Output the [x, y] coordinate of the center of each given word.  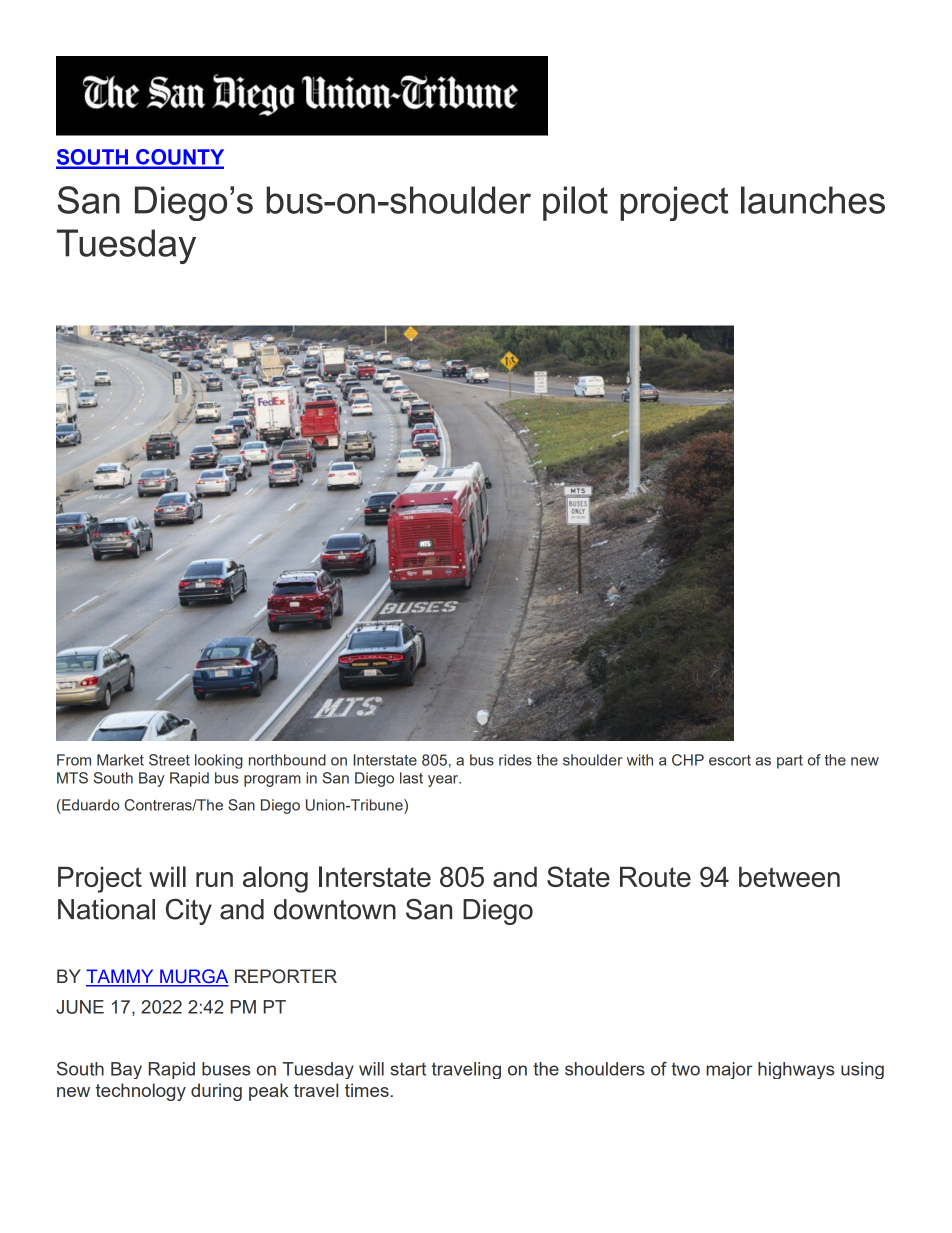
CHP [688, 760]
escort [730, 760]
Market [120, 760]
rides [515, 760]
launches [813, 200]
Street [169, 760]
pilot [575, 203]
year [444, 781]
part [790, 762]
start [408, 1069]
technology [141, 1092]
